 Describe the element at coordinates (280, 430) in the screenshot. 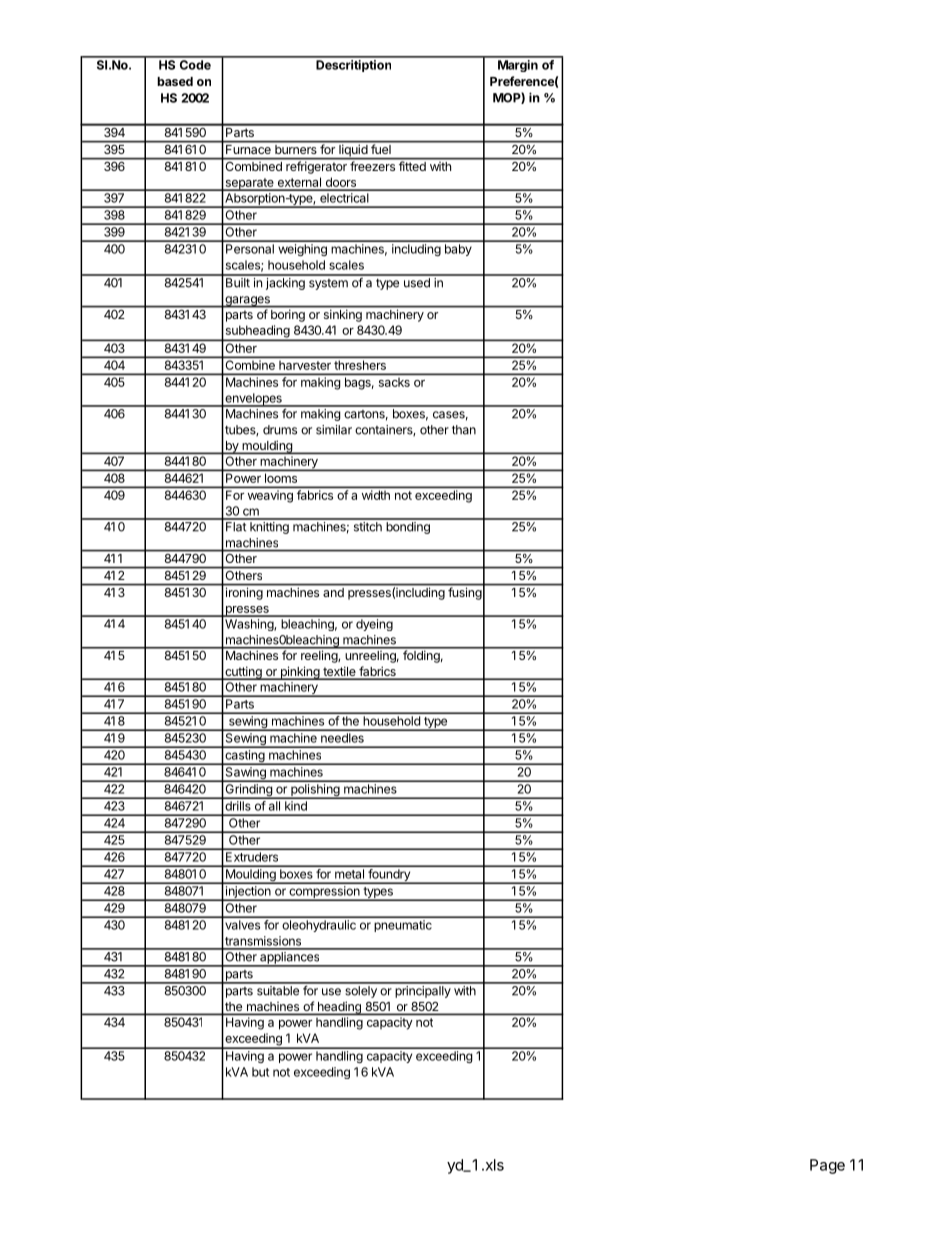

I see `drums` at that location.
